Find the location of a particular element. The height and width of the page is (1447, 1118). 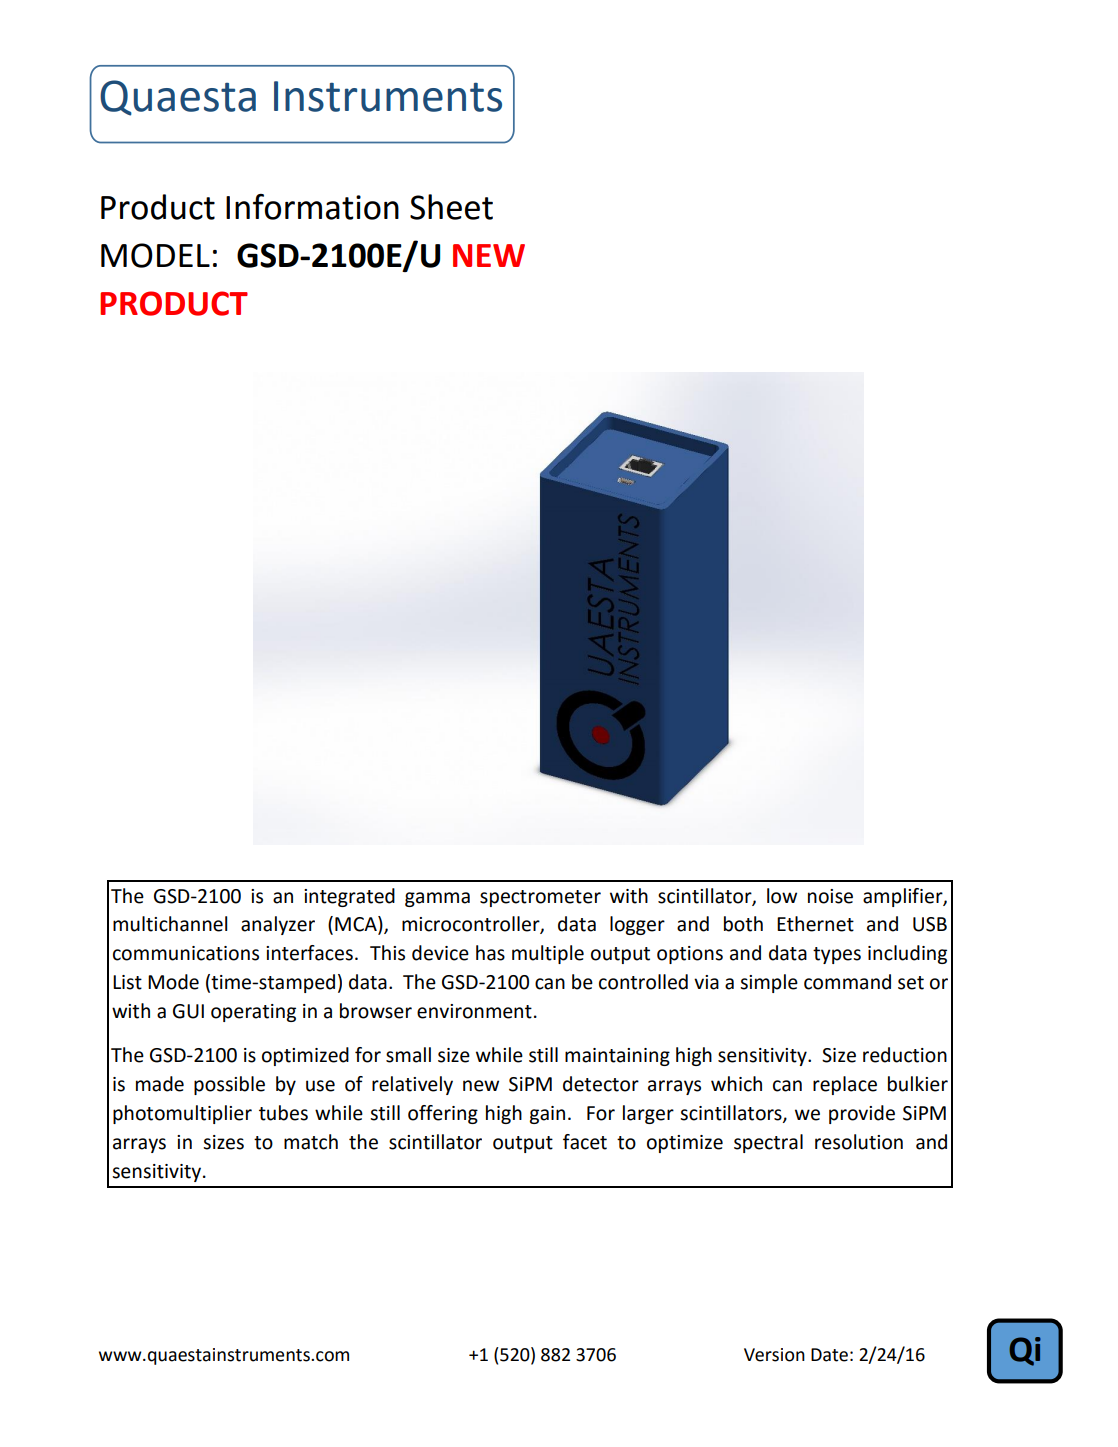

integrated is located at coordinates (349, 897).
